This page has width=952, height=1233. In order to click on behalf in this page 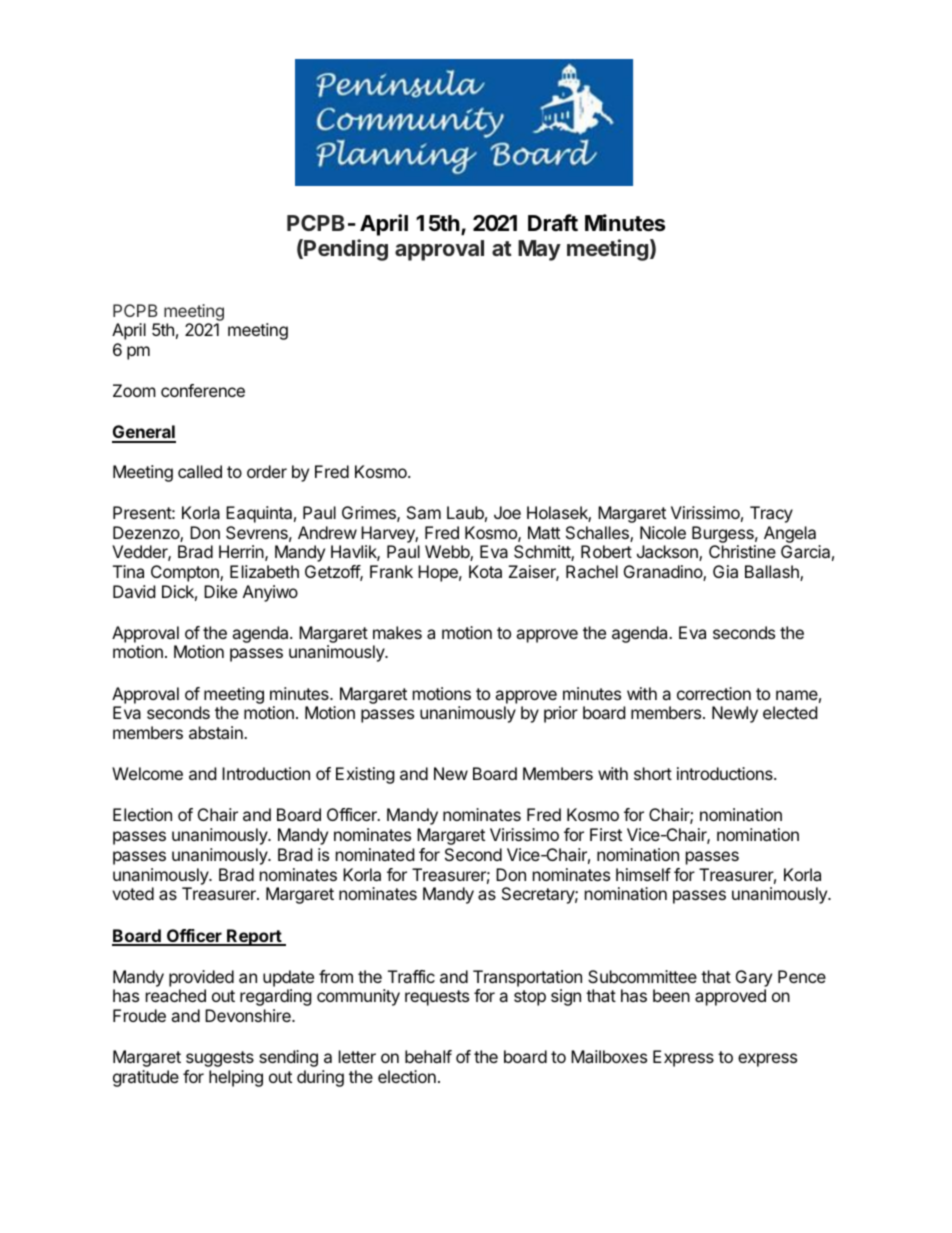, I will do `click(428, 1056)`.
